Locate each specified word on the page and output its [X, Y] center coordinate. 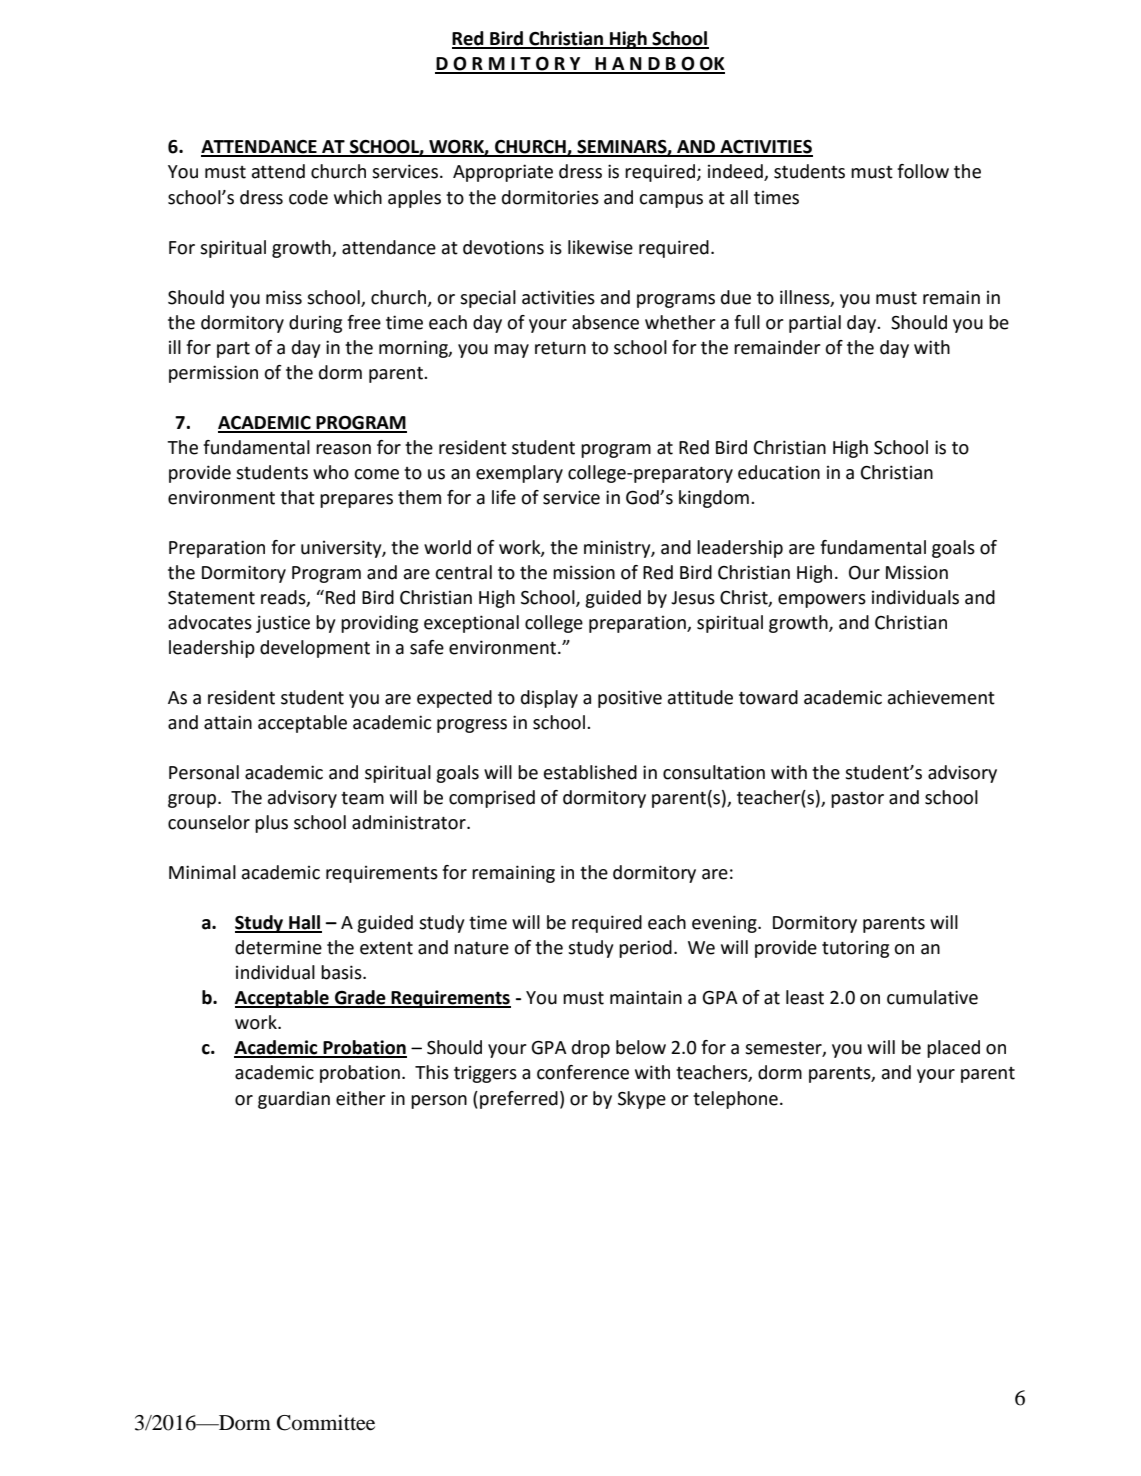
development [315, 649]
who [331, 472]
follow [923, 171]
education [779, 472]
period [645, 949]
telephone [735, 1100]
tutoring [855, 949]
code [308, 197]
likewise [600, 247]
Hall [304, 923]
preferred [519, 1100]
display [549, 699]
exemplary [519, 474]
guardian [294, 1100]
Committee [326, 1423]
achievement [941, 697]
